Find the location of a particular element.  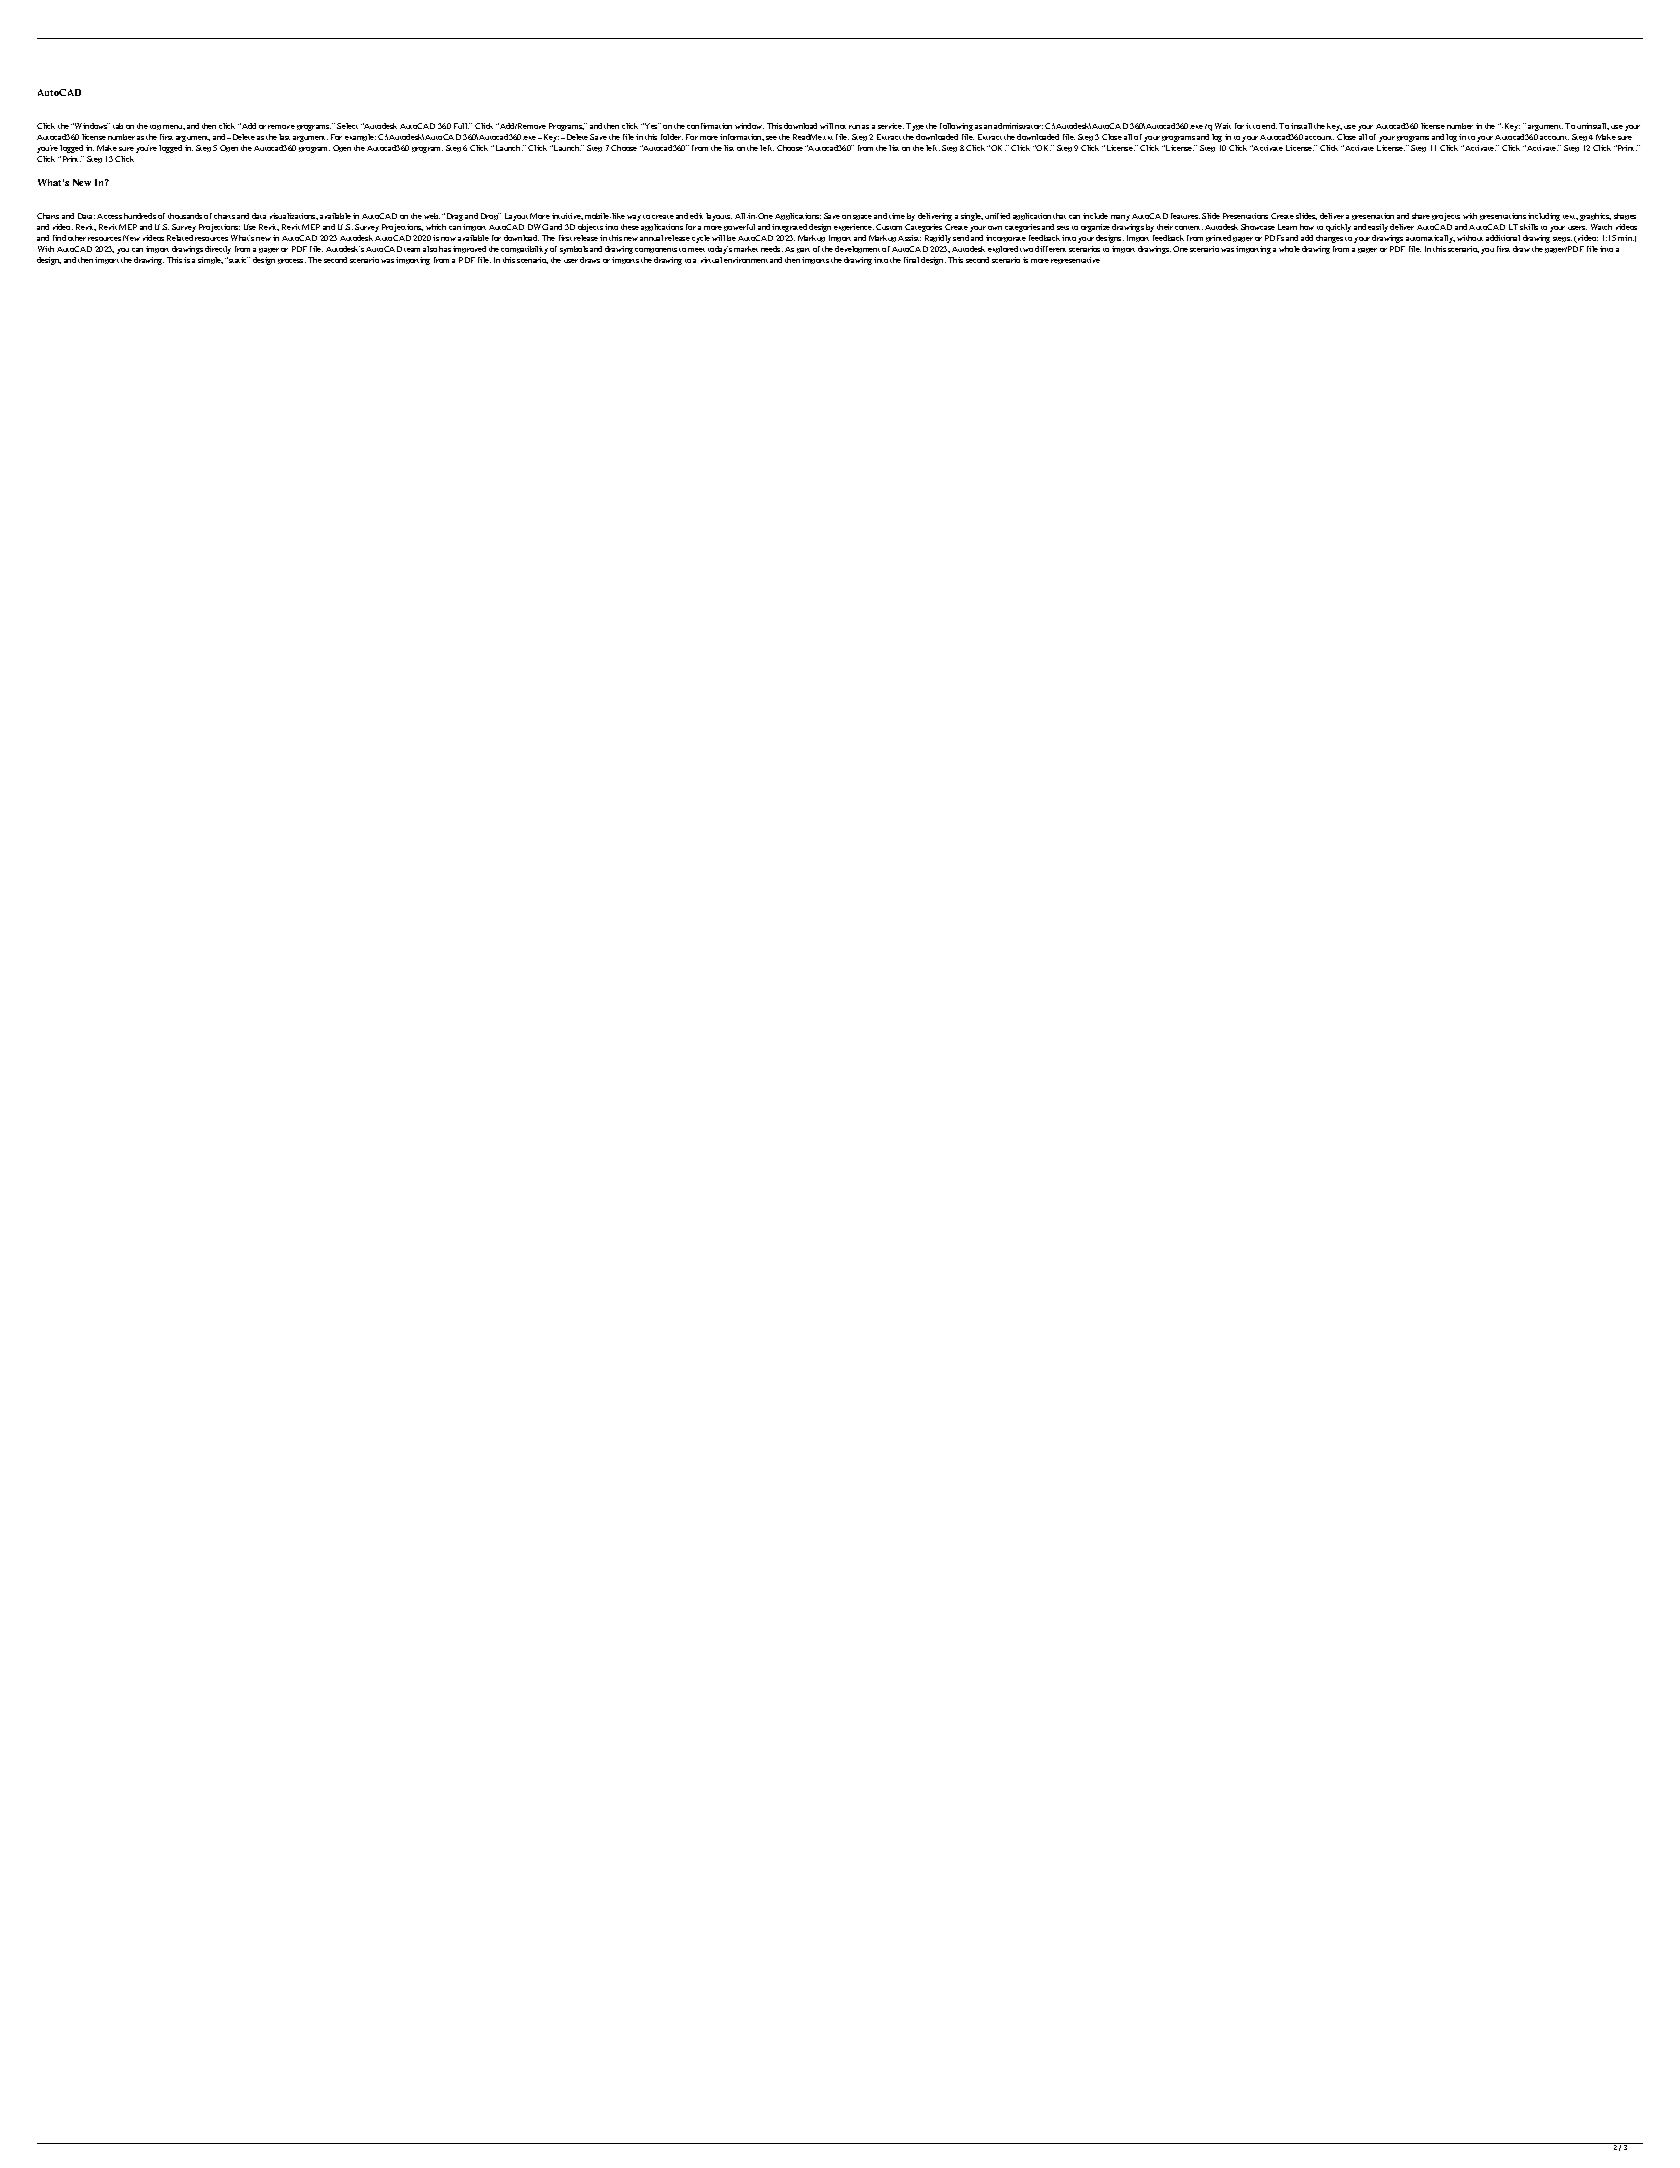

top is located at coordinates (155, 127).
